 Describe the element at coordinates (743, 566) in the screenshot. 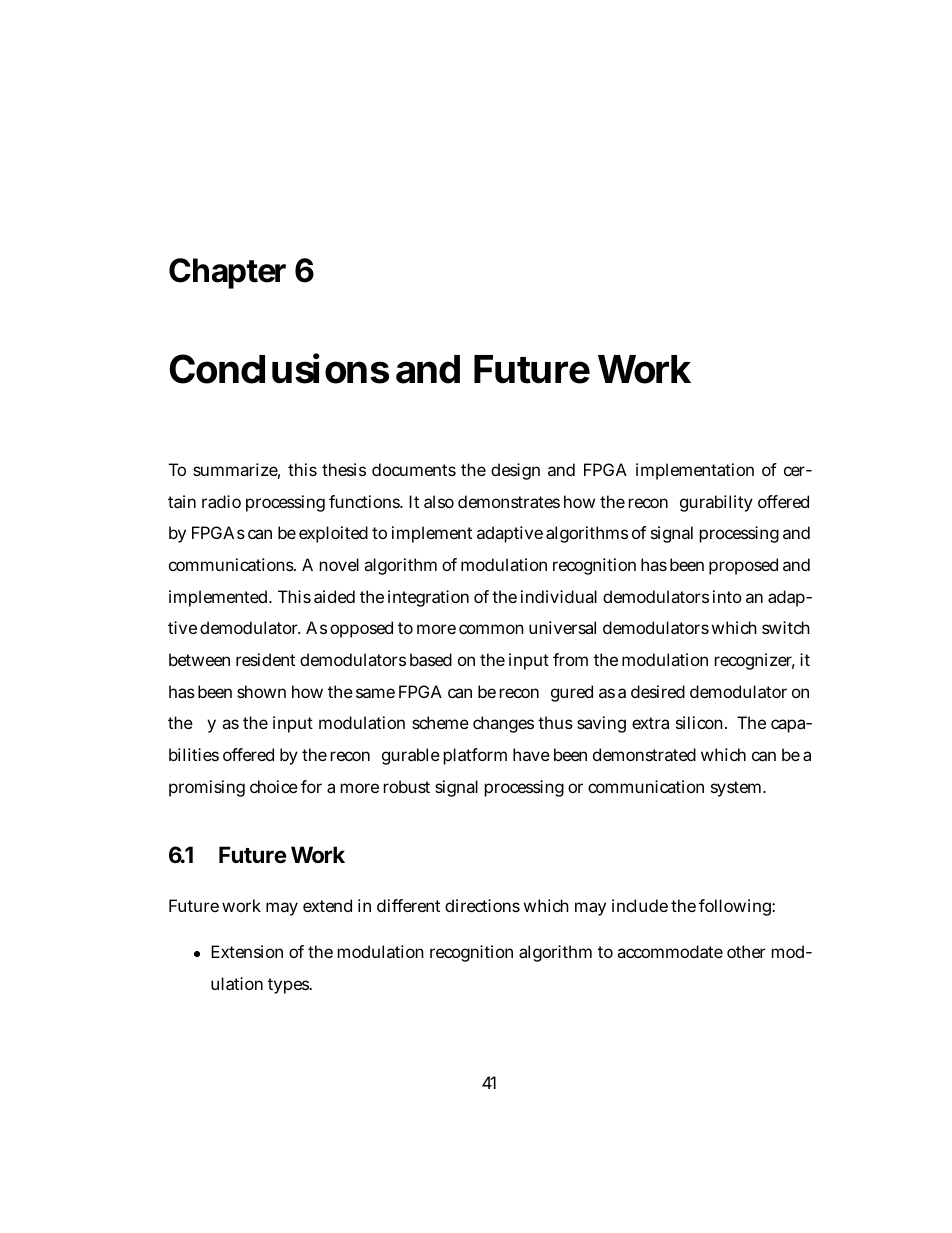

I see `proposed` at that location.
